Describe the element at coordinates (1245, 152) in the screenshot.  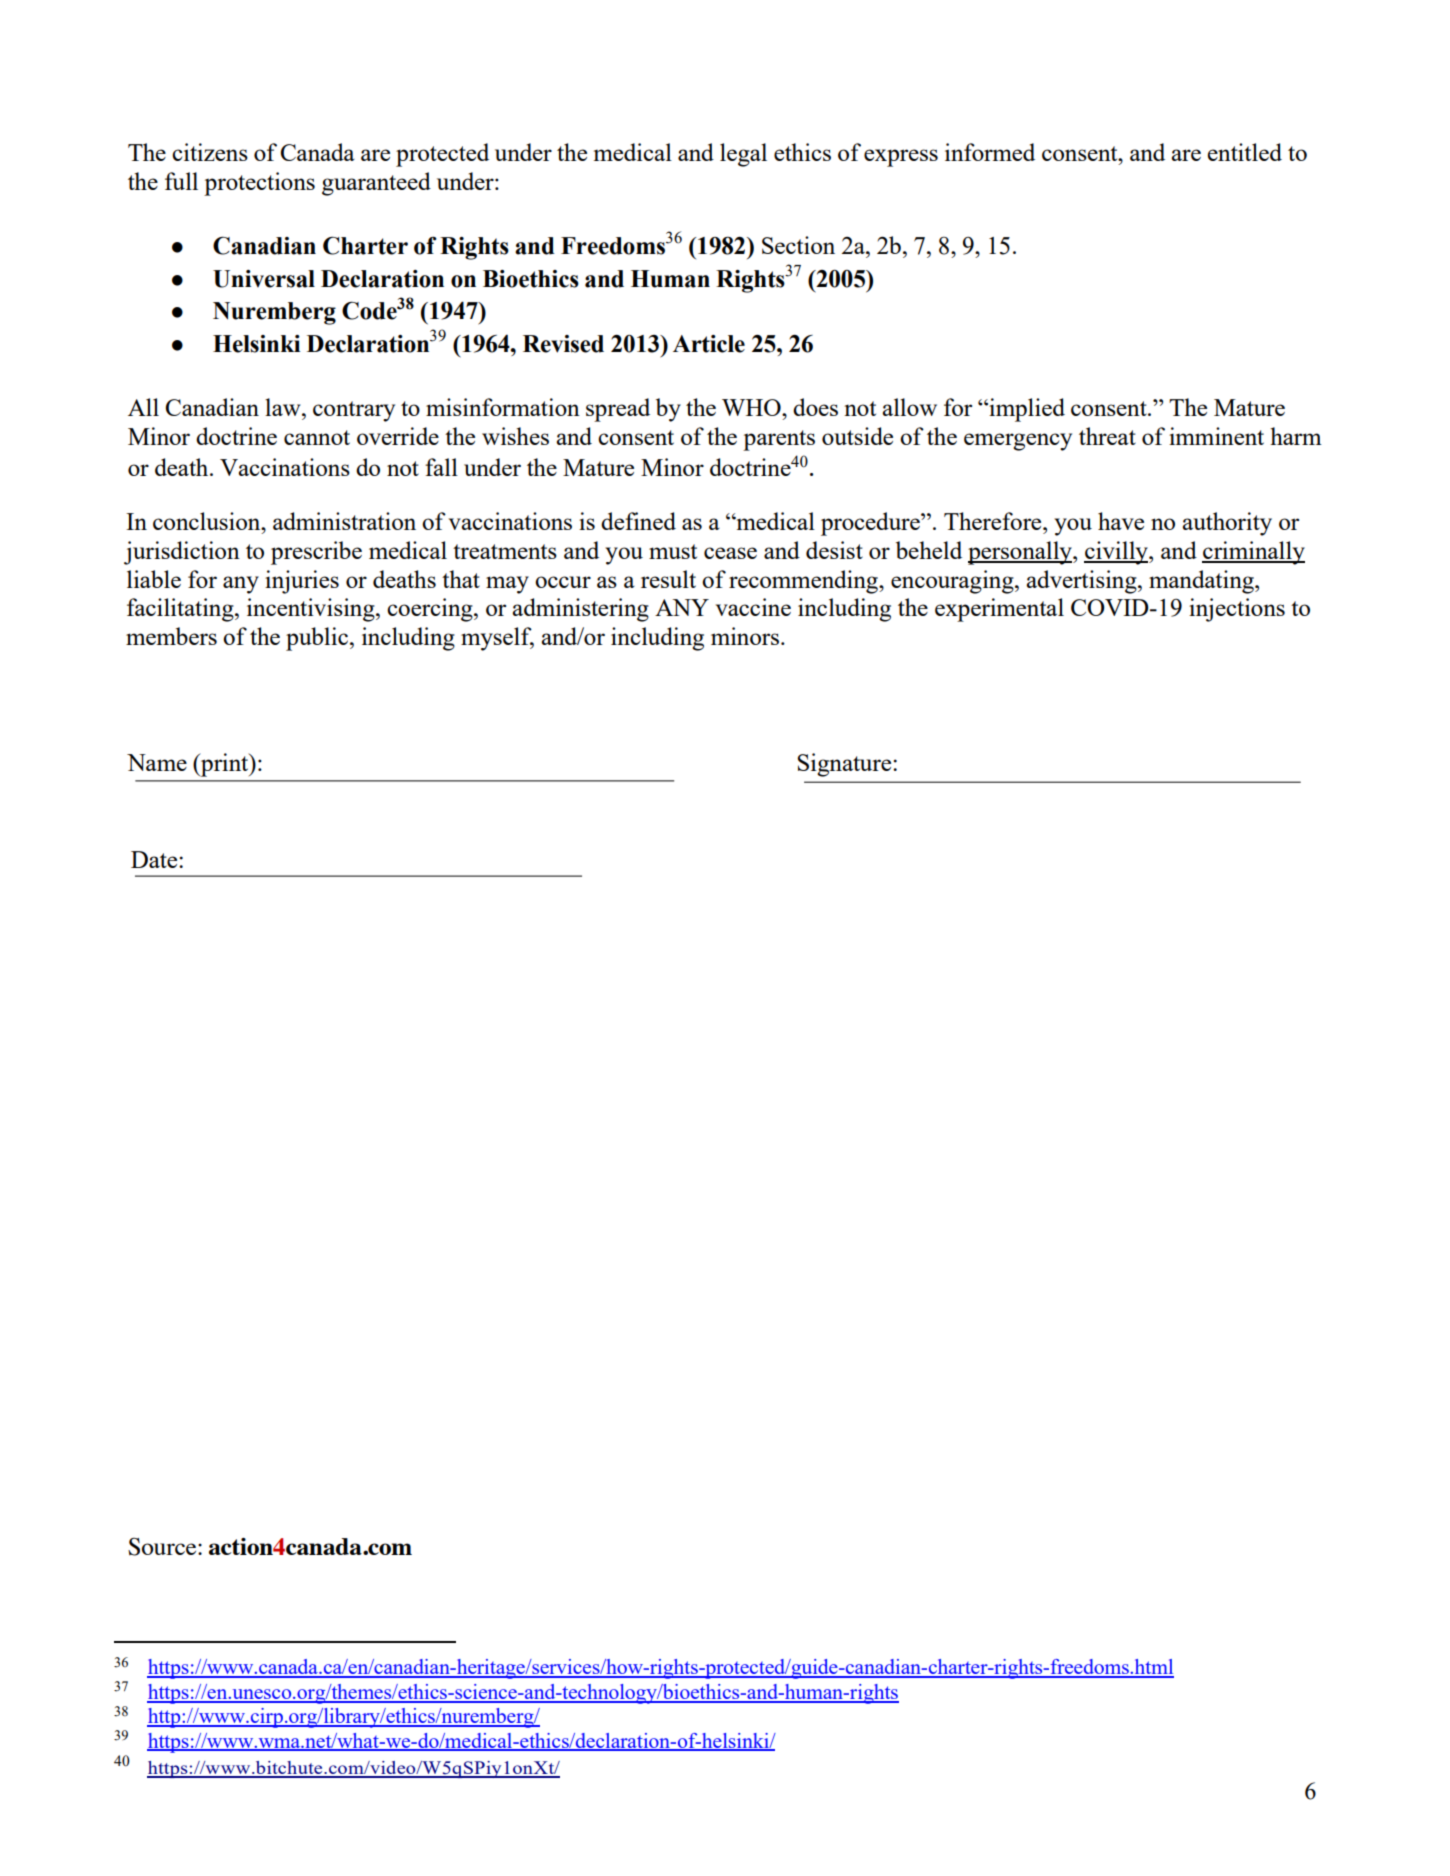
I see `entitled` at that location.
